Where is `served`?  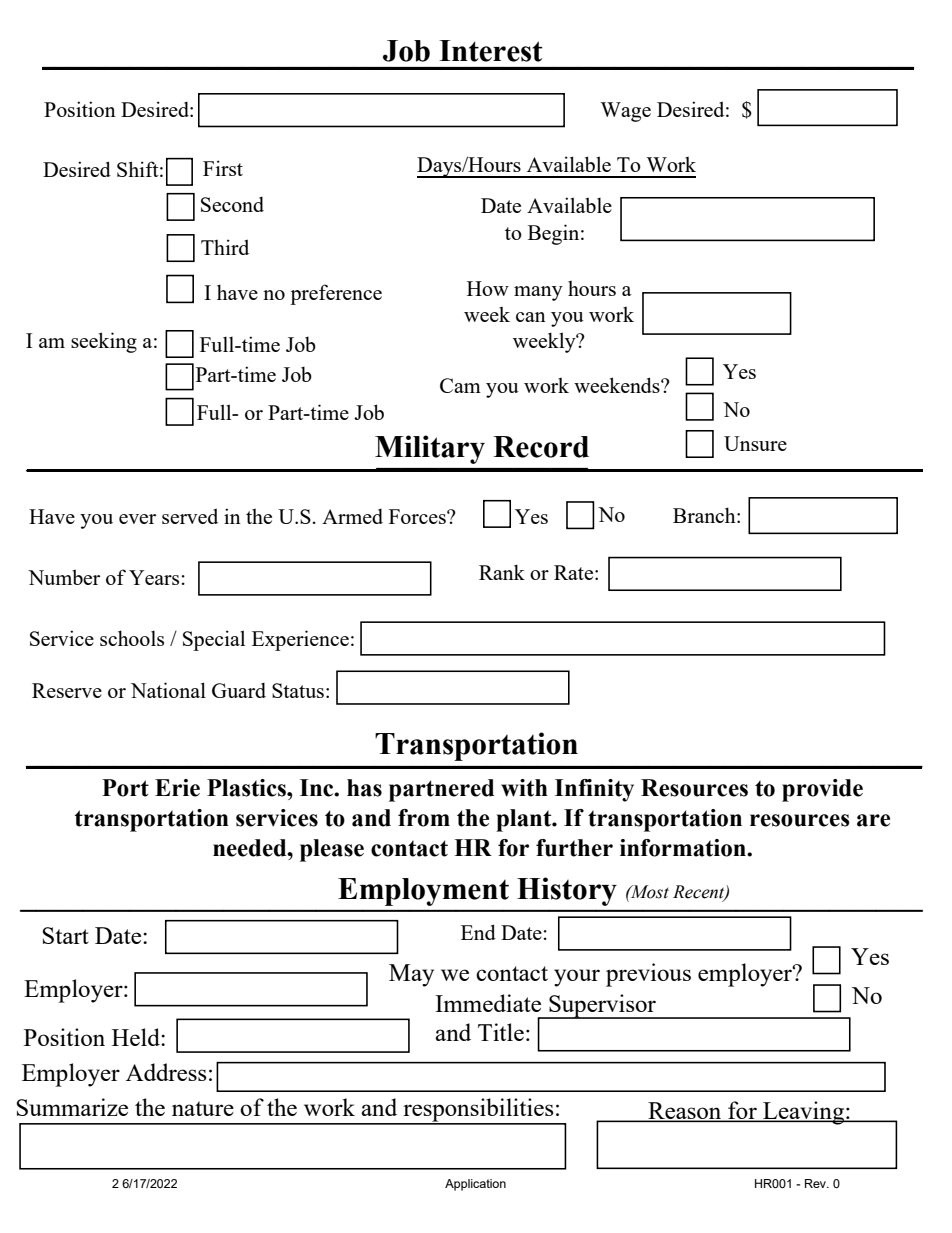
served is located at coordinates (190, 516).
